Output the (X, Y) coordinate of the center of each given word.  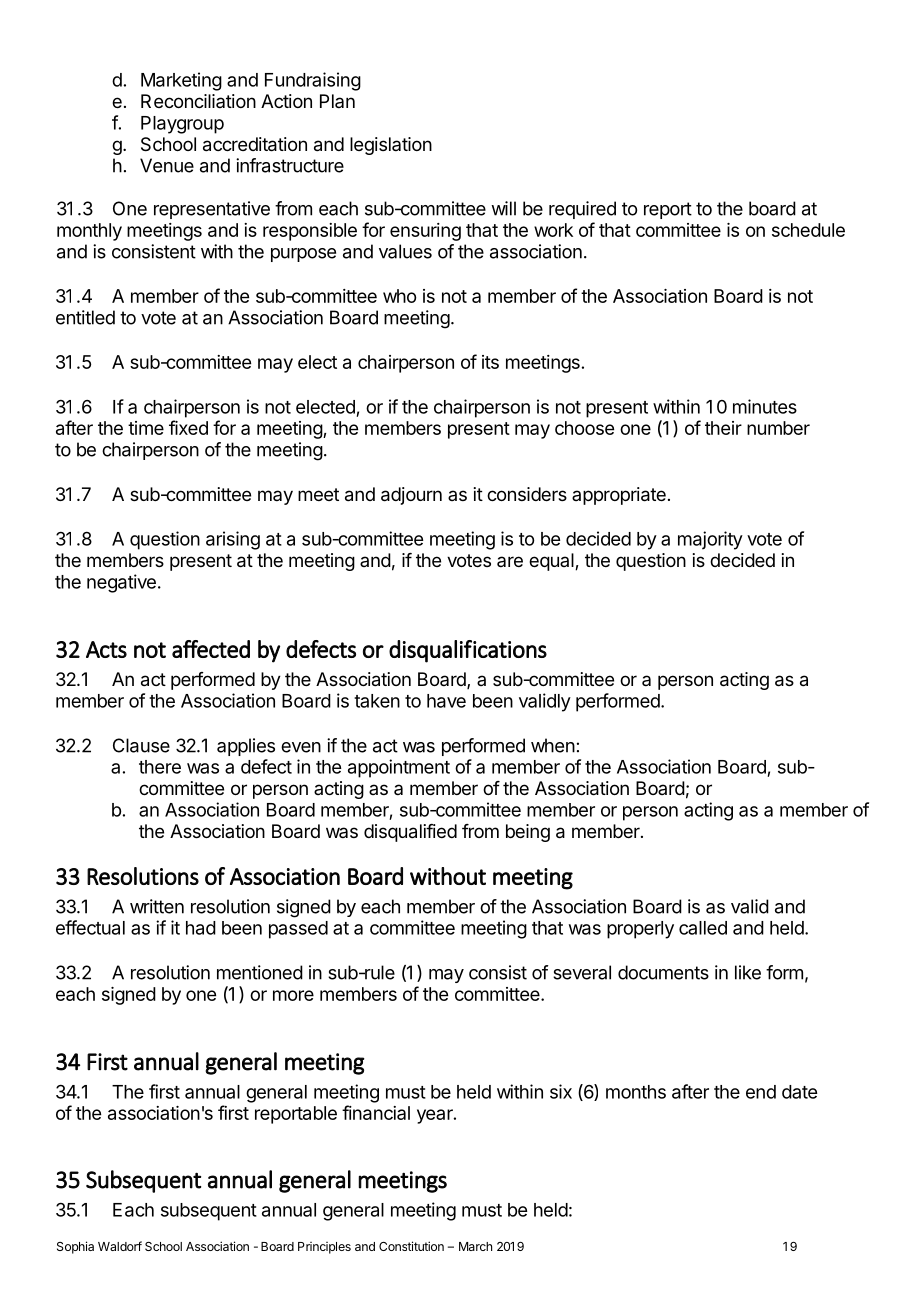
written (157, 906)
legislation (391, 146)
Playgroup (182, 125)
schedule (808, 230)
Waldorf (120, 1246)
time (146, 428)
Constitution (411, 1246)
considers (527, 494)
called (703, 928)
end (761, 1092)
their (723, 428)
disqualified (410, 833)
